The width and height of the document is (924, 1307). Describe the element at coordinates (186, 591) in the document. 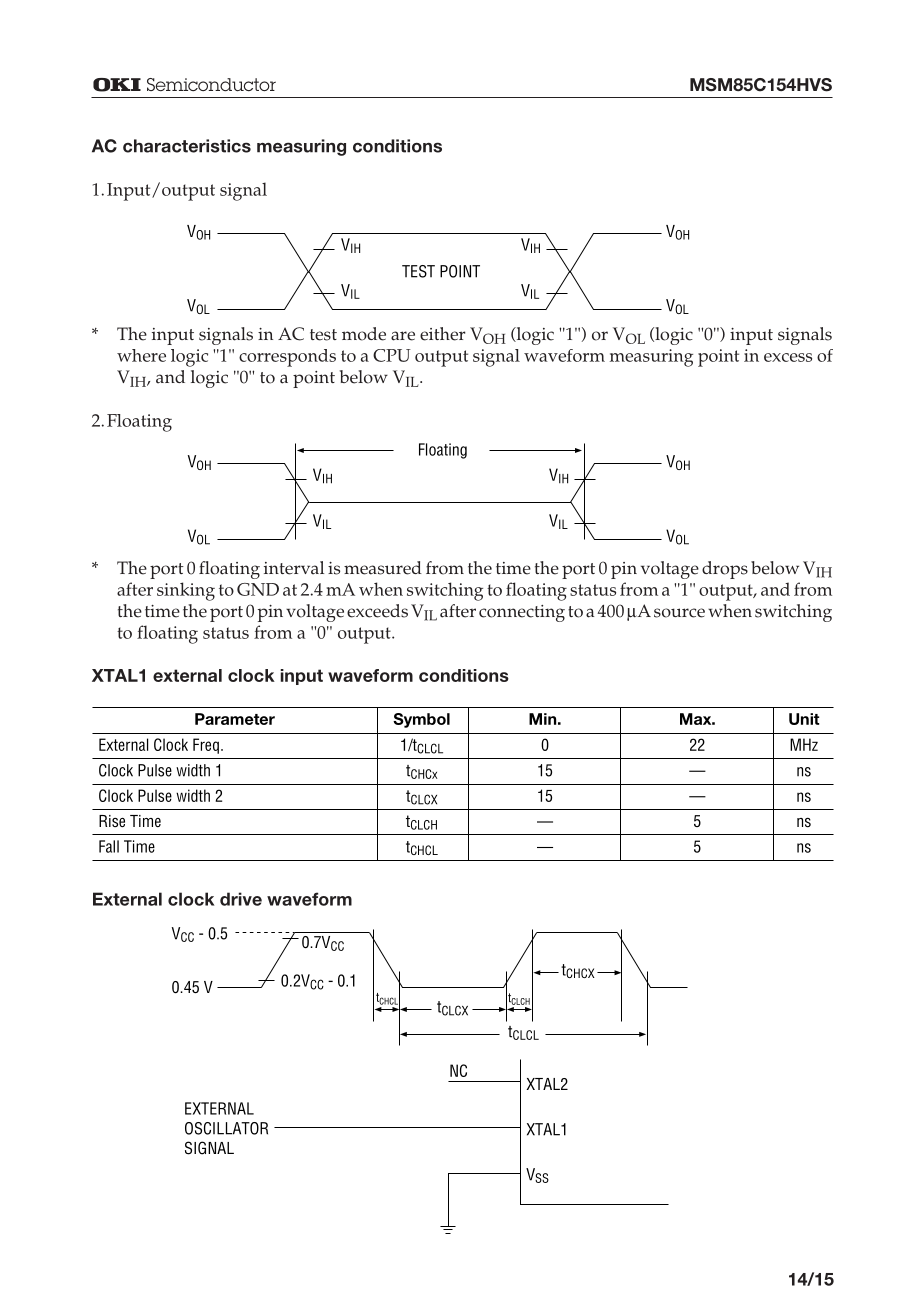

I see `sinking` at that location.
